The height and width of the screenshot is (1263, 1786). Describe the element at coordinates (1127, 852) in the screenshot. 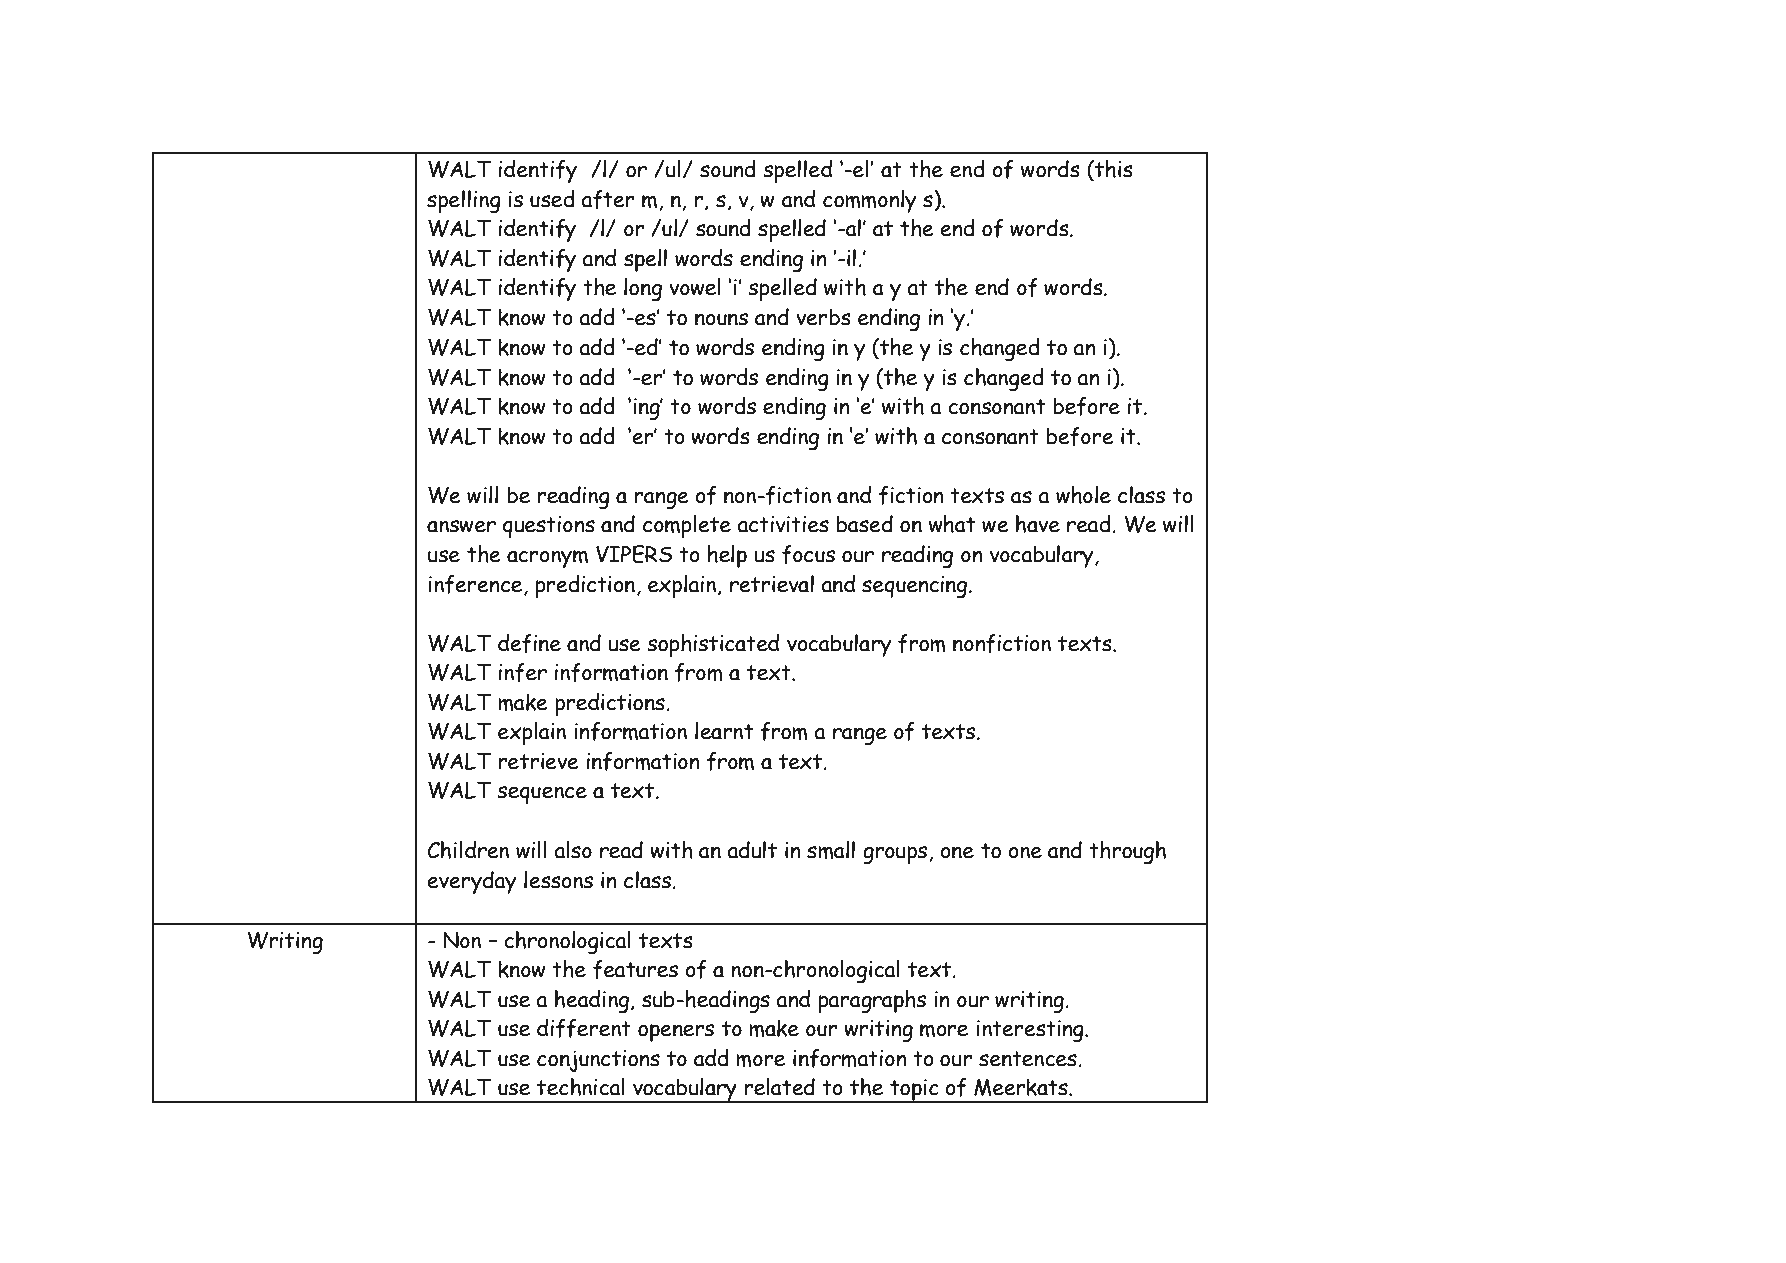

I see `through` at that location.
